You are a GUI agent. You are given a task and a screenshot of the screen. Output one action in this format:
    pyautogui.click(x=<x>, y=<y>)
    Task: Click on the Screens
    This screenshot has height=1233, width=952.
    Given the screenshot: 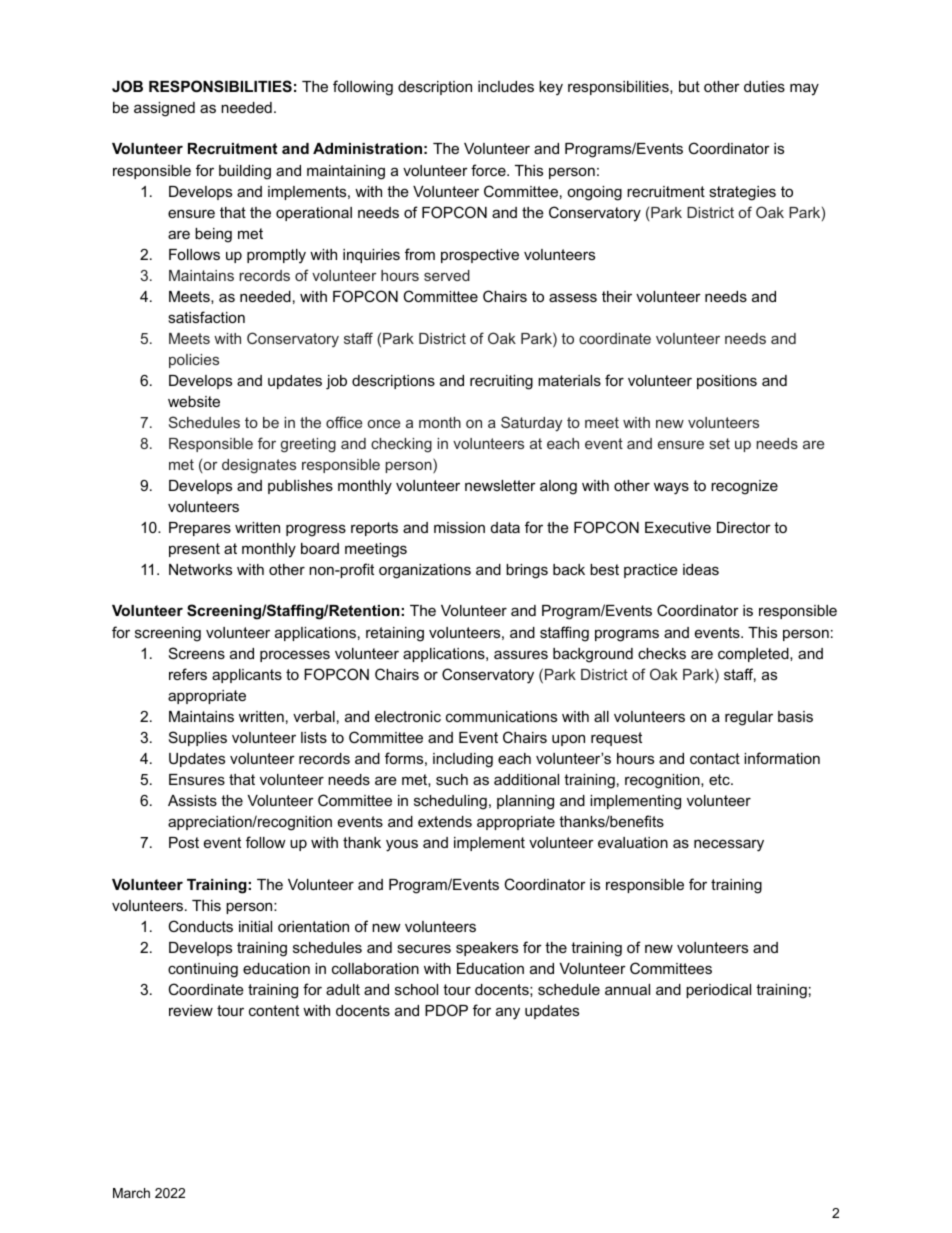 What is the action you would take?
    pyautogui.click(x=197, y=653)
